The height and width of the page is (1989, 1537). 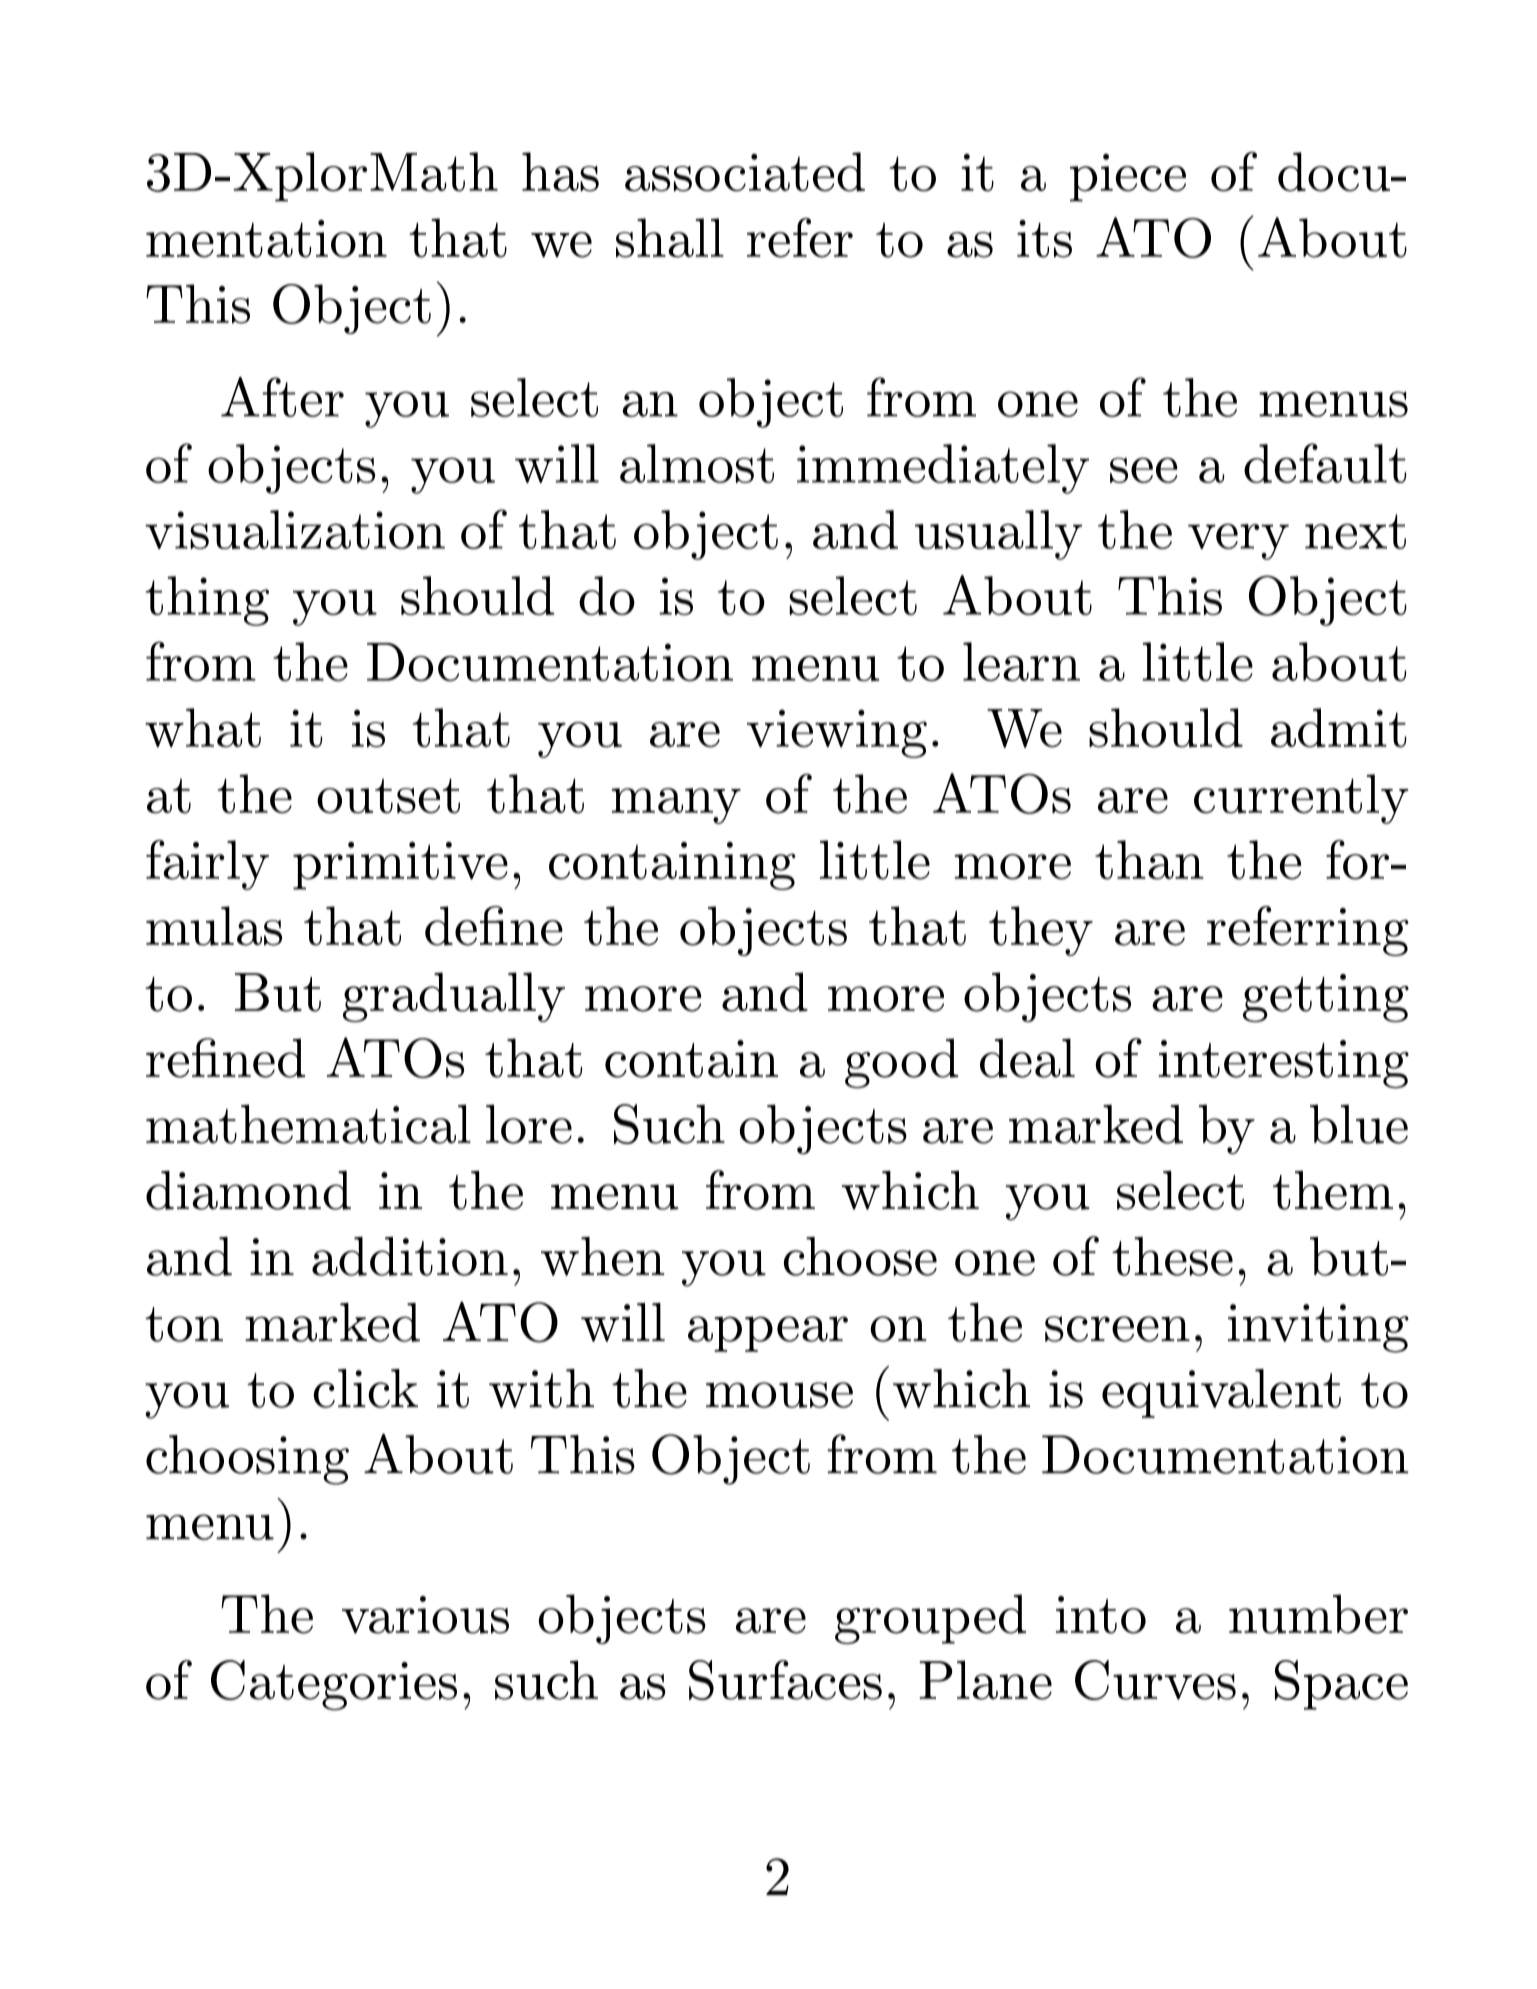 What do you see at coordinates (745, 172) in the page?
I see `associated` at bounding box center [745, 172].
